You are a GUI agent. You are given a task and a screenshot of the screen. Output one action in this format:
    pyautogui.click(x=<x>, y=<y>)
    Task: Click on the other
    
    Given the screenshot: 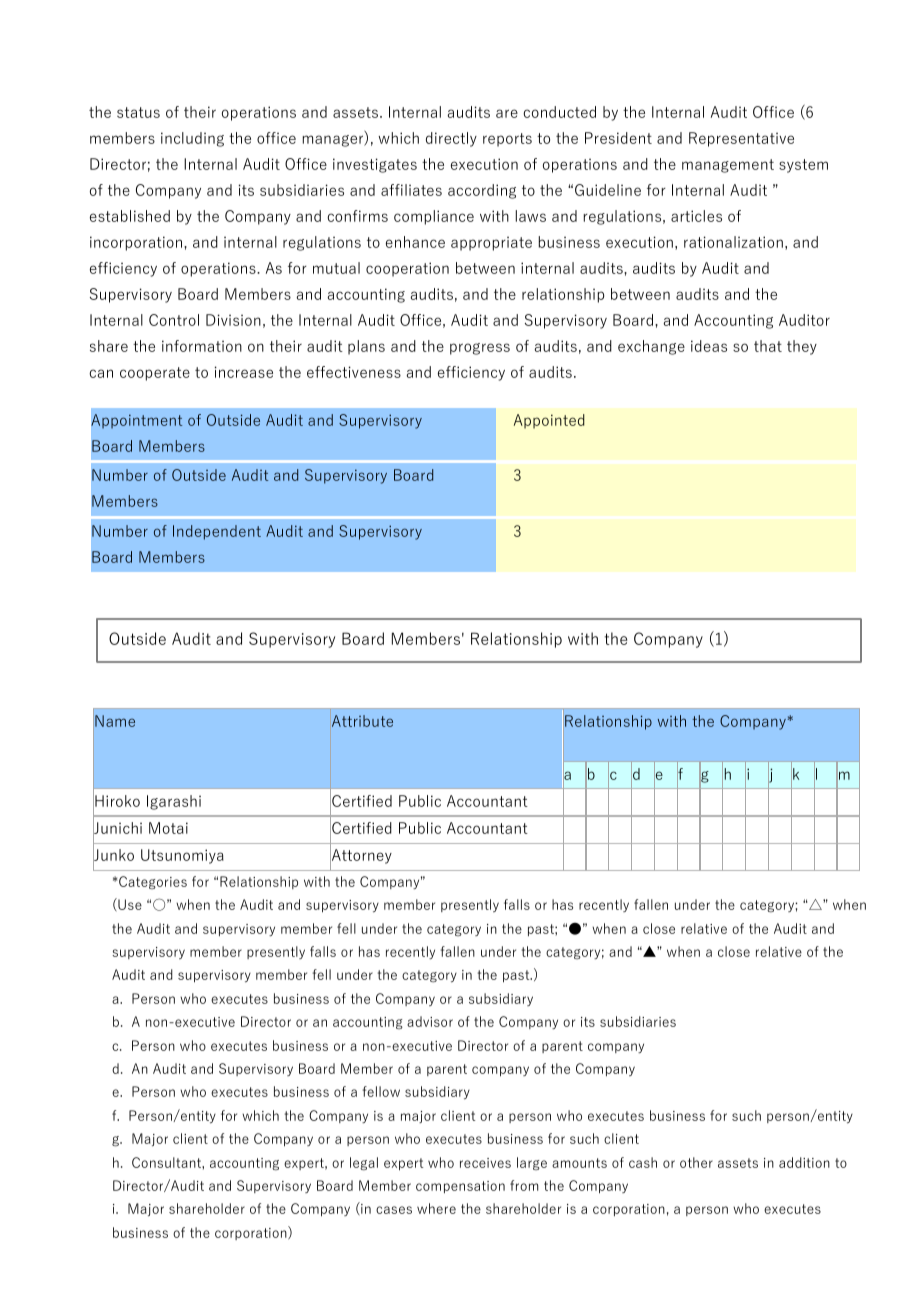 What is the action you would take?
    pyautogui.click(x=696, y=1162)
